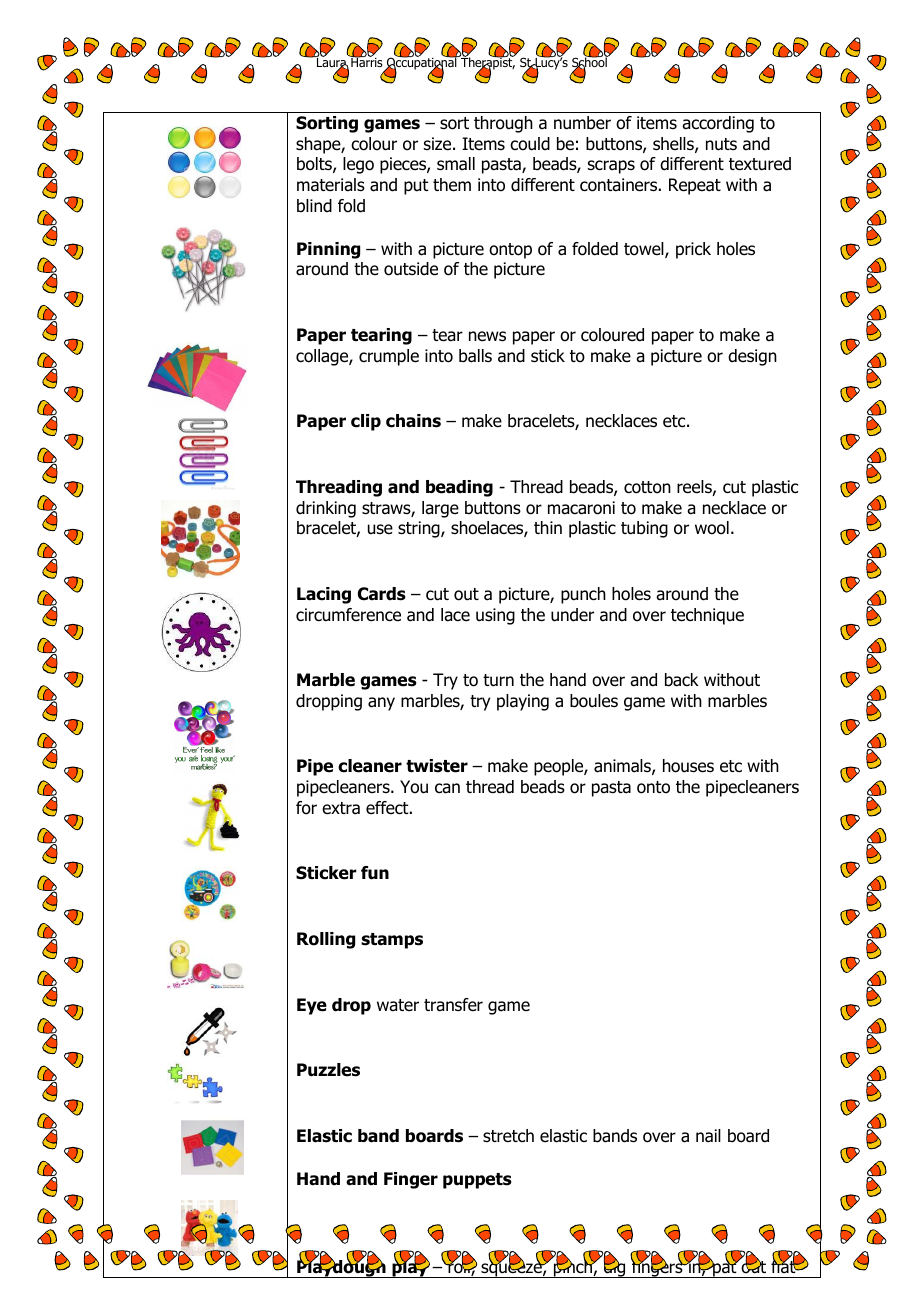  I want to click on stretch, so click(508, 1135).
